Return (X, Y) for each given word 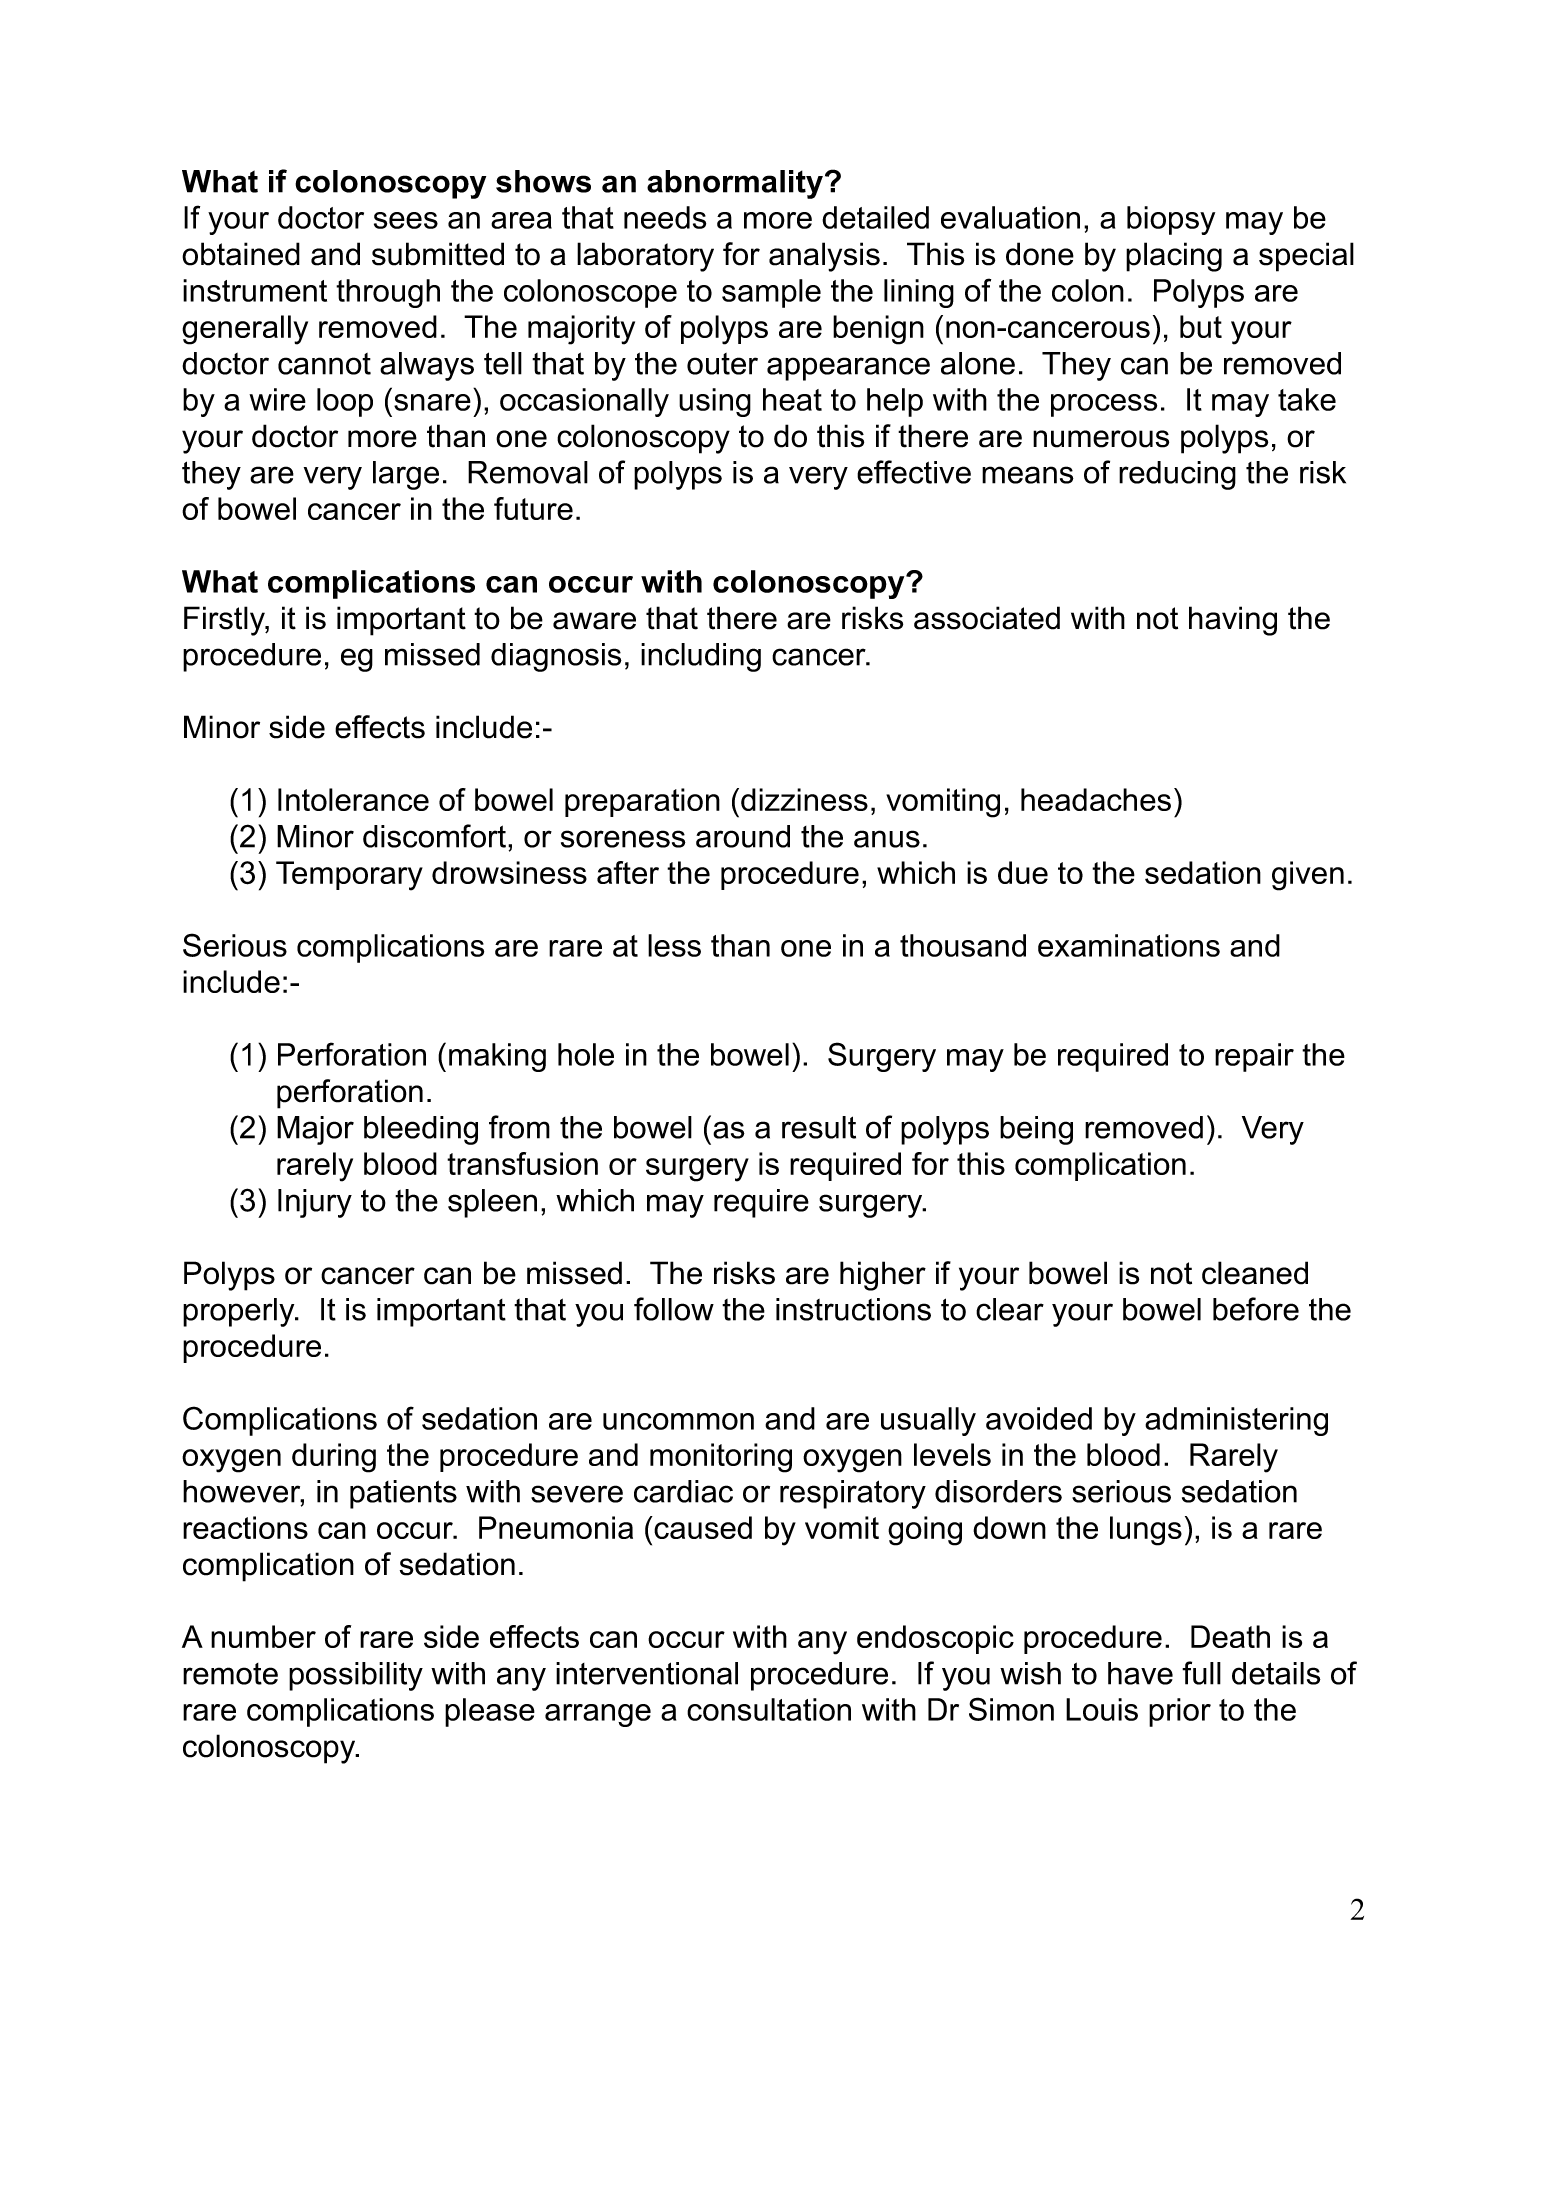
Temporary (349, 876)
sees (406, 220)
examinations (1129, 945)
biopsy (1171, 220)
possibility (356, 1676)
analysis (824, 257)
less (674, 945)
